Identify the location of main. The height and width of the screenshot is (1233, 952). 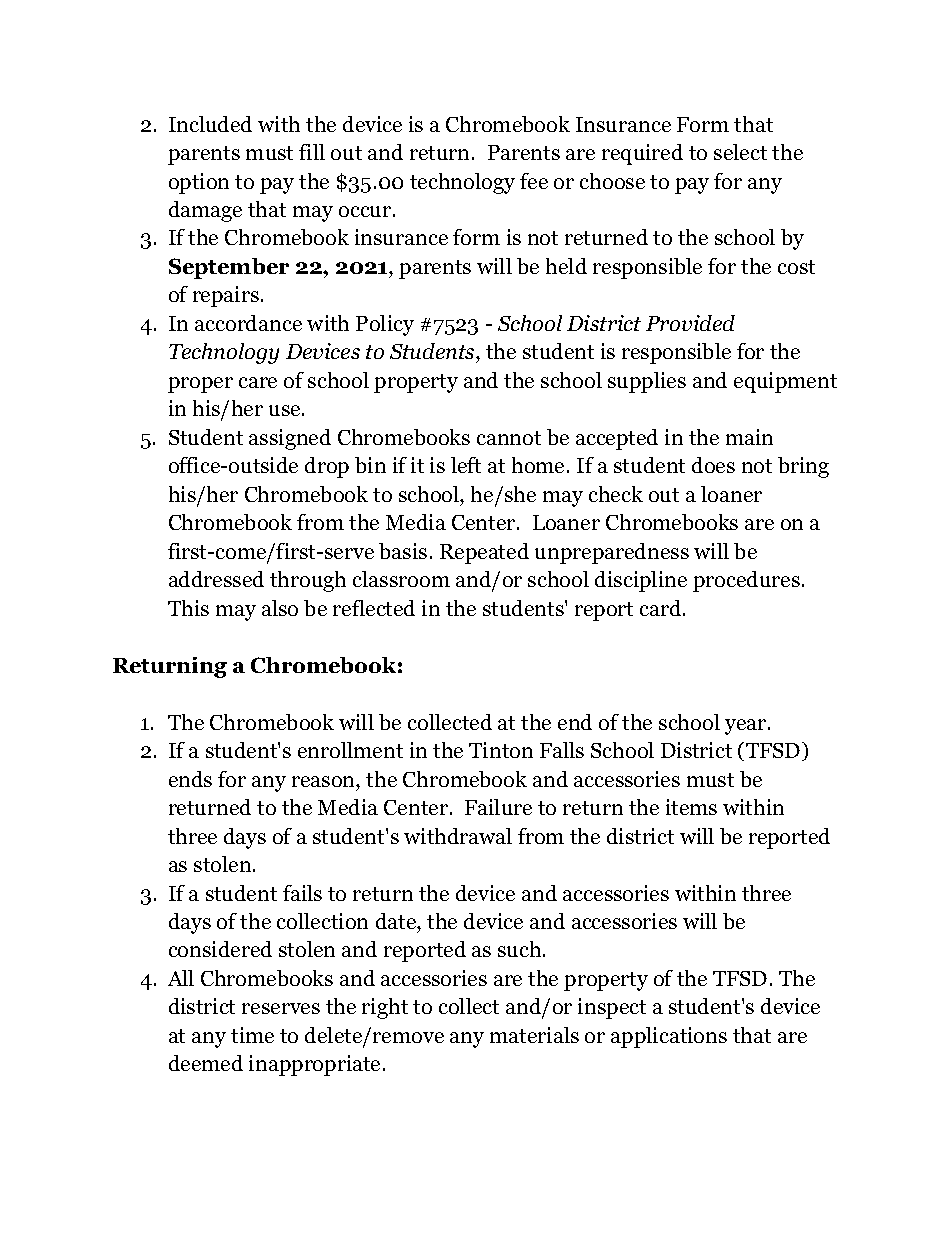
(749, 437).
